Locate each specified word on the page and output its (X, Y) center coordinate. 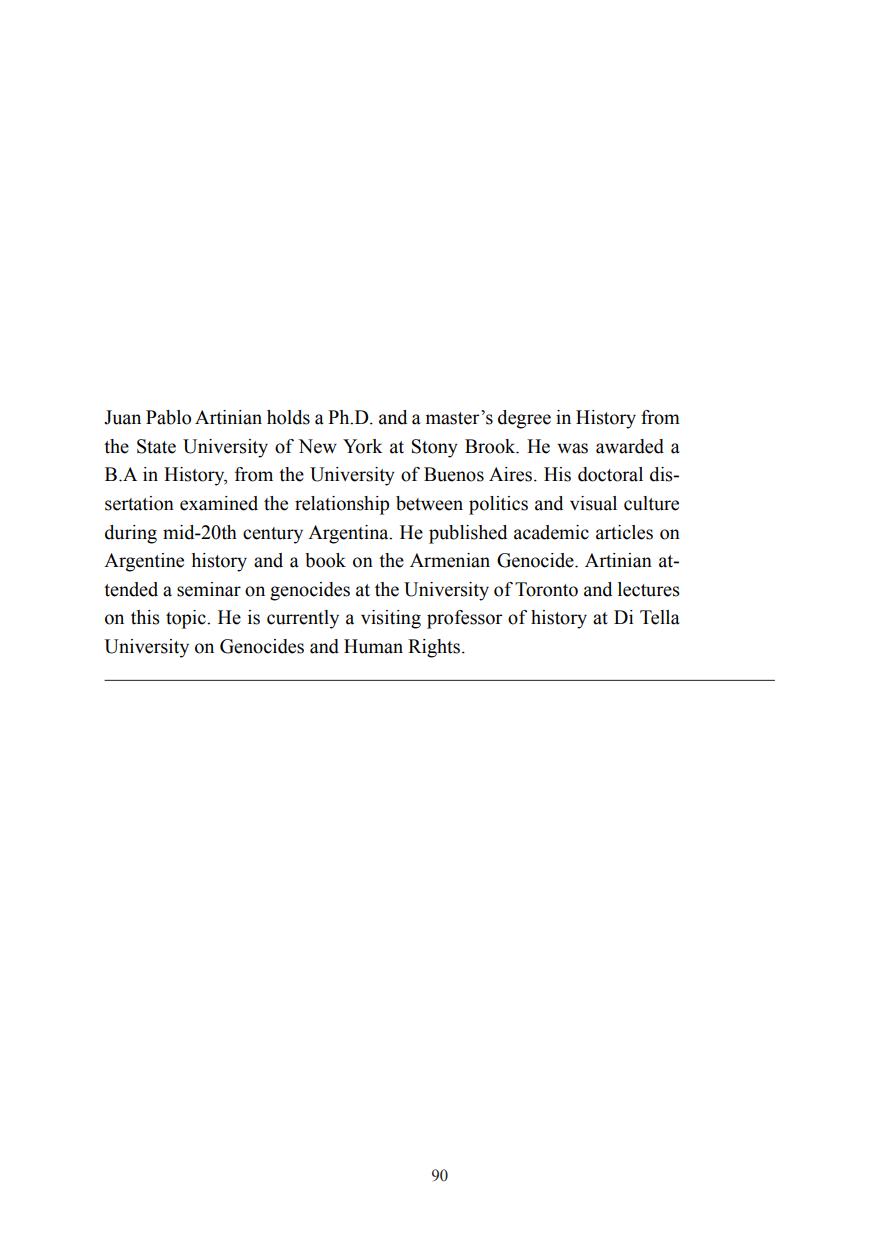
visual (593, 503)
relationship (342, 505)
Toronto (546, 589)
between (429, 503)
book (325, 560)
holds (288, 417)
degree (524, 419)
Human (373, 646)
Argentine (144, 562)
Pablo (168, 417)
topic (187, 619)
